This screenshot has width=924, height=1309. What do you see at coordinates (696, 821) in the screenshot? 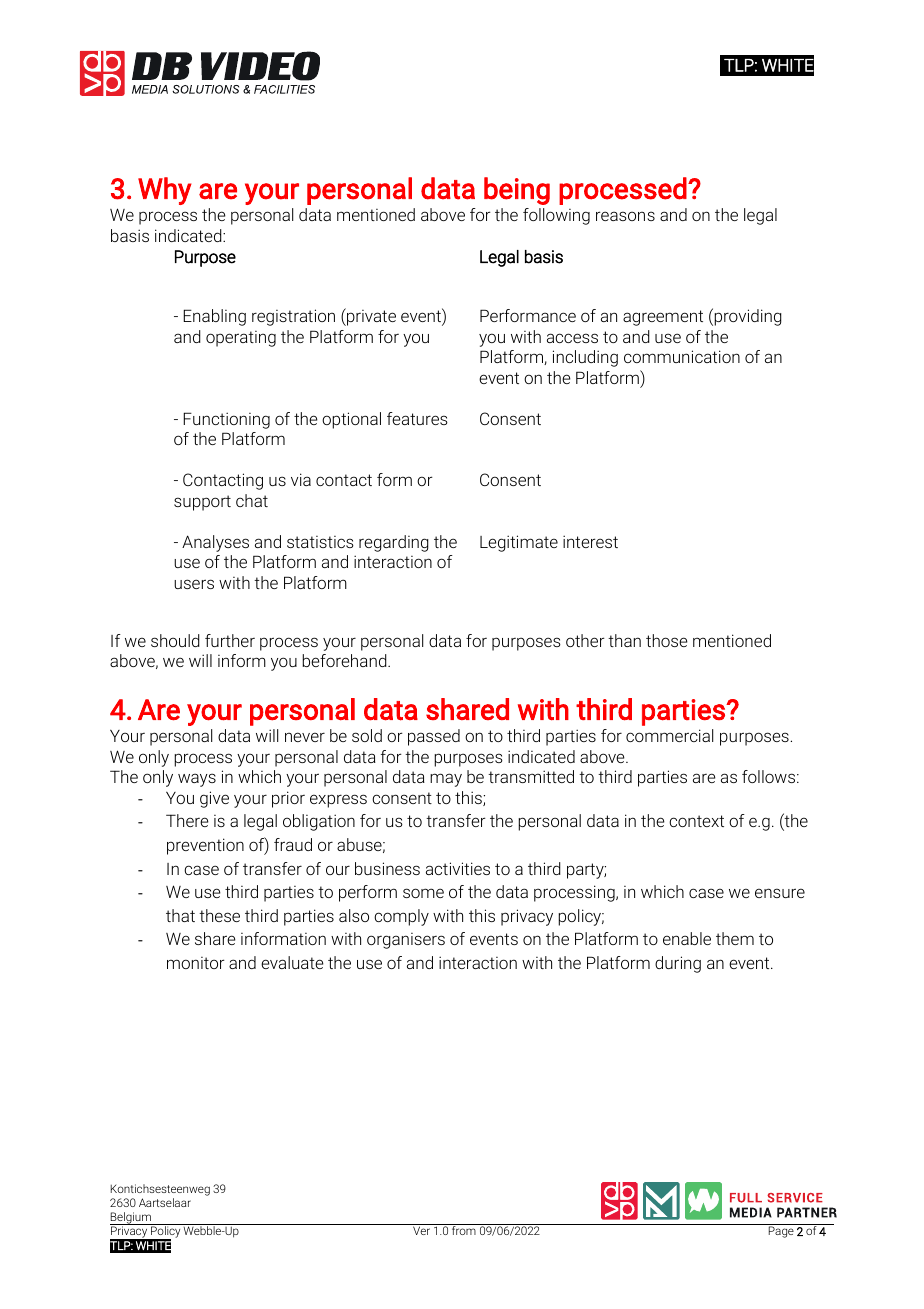
I see `context` at bounding box center [696, 821].
